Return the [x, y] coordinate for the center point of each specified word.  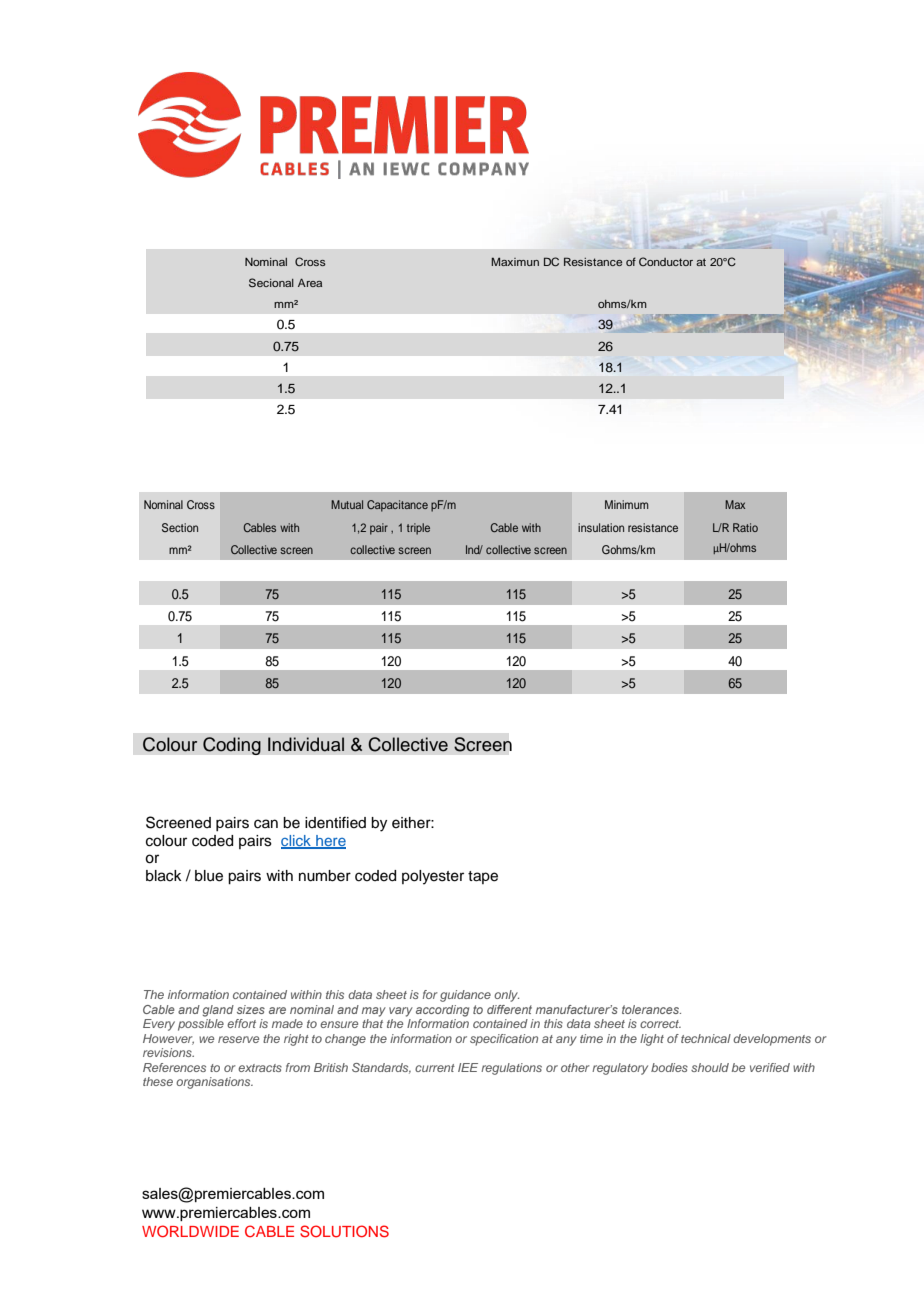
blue [209, 876]
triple [418, 529]
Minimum [627, 504]
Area [310, 283]
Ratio [745, 527]
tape [483, 877]
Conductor [666, 261]
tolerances [651, 1009]
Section [180, 527]
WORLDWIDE [190, 1231]
